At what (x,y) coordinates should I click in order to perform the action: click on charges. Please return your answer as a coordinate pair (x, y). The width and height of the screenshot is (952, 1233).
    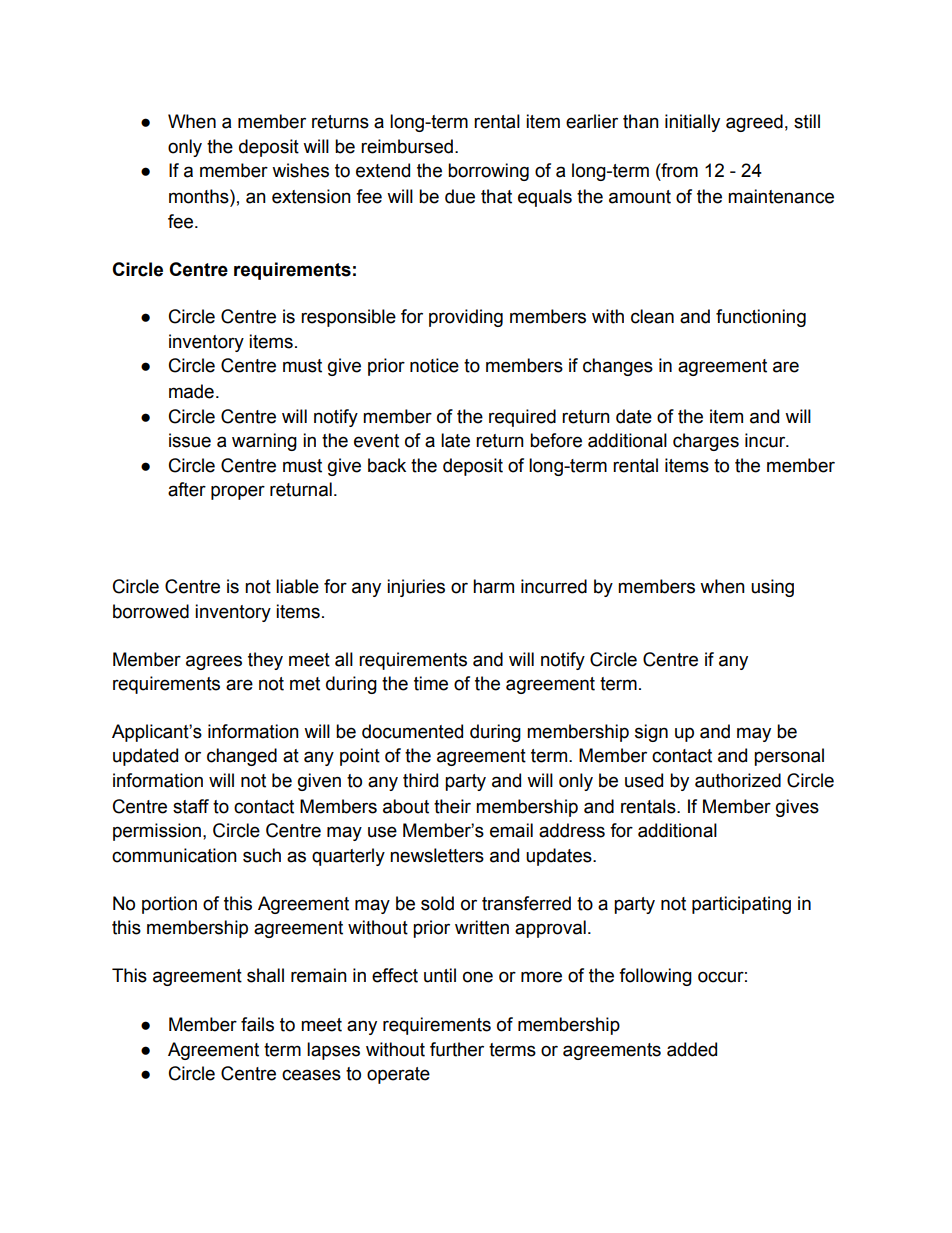
    Looking at the image, I should click on (706, 442).
